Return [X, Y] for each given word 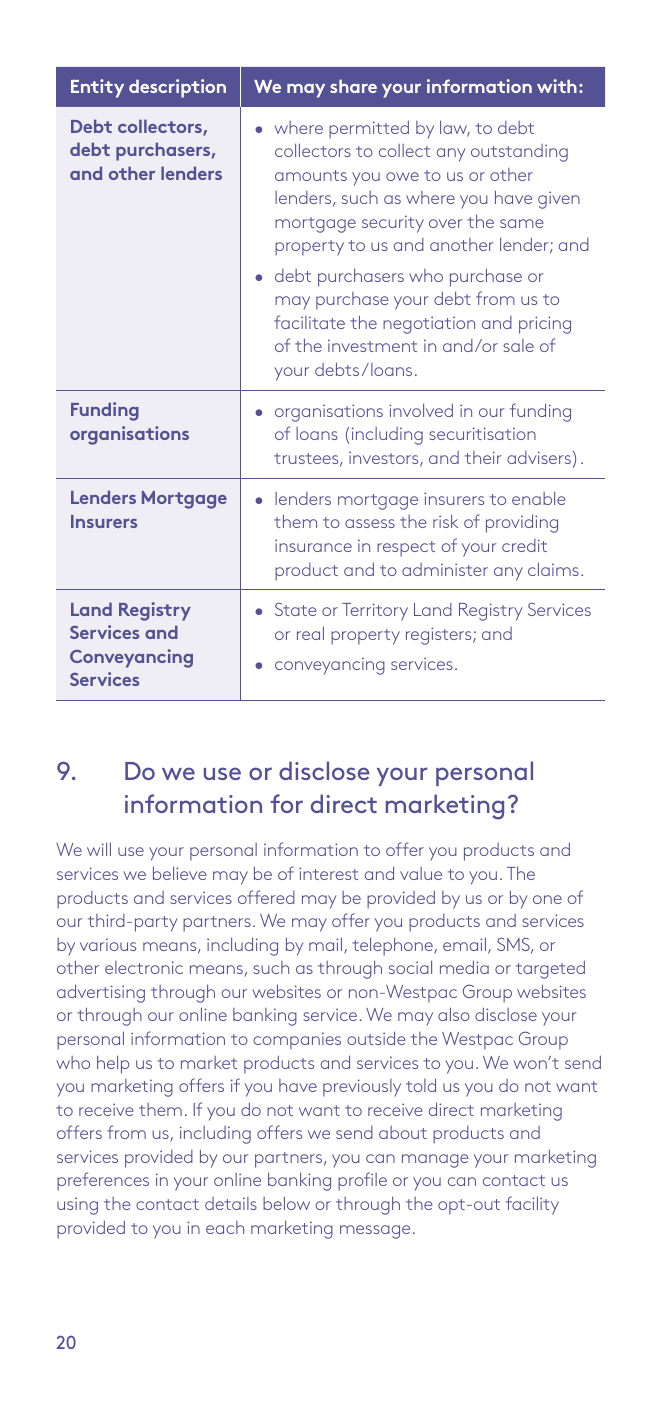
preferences [103, 1181]
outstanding [519, 153]
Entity [97, 88]
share [353, 86]
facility [532, 1205]
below [286, 1203]
